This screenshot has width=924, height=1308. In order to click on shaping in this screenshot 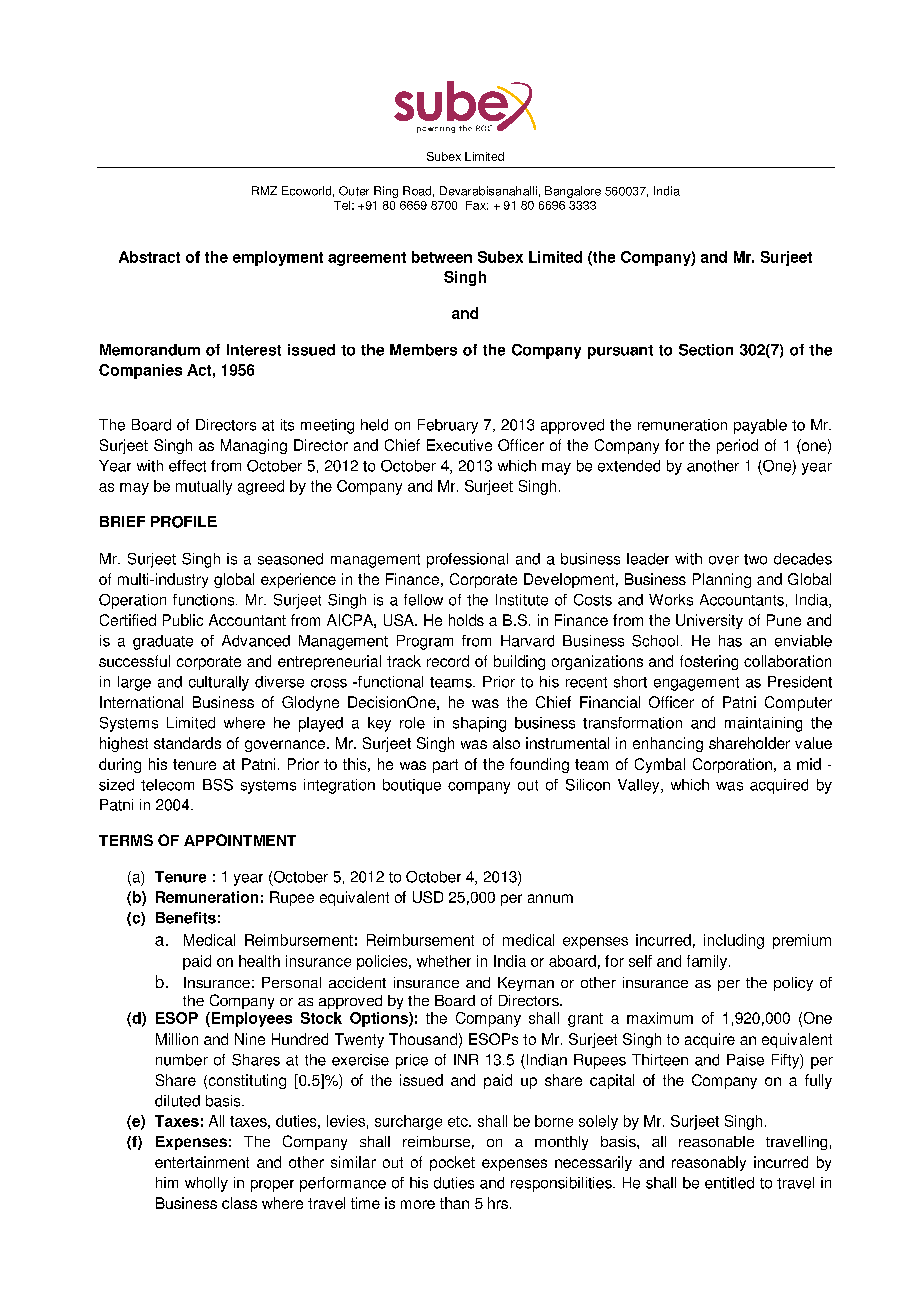, I will do `click(479, 724)`.
